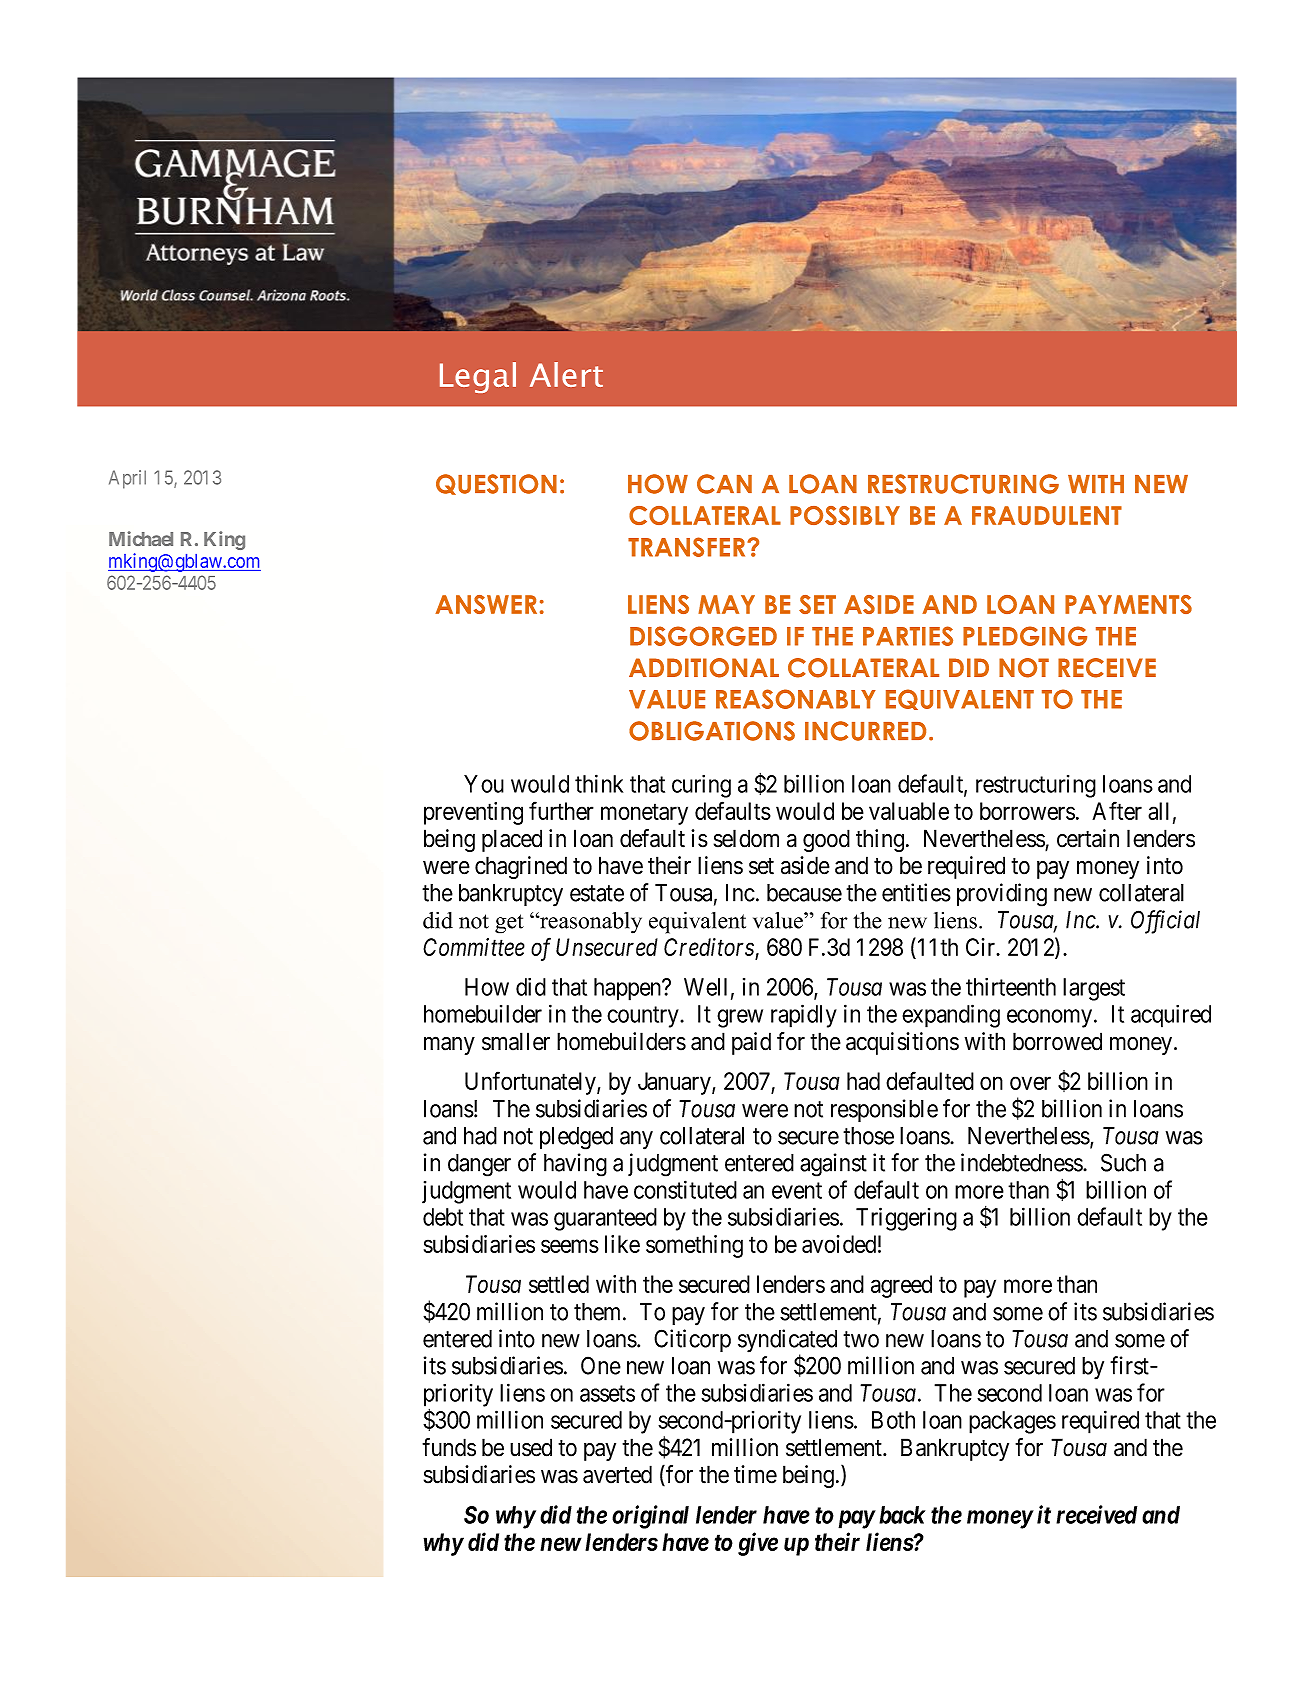 This image has width=1314, height=1700. I want to click on PLEDGING, so click(1025, 636).
